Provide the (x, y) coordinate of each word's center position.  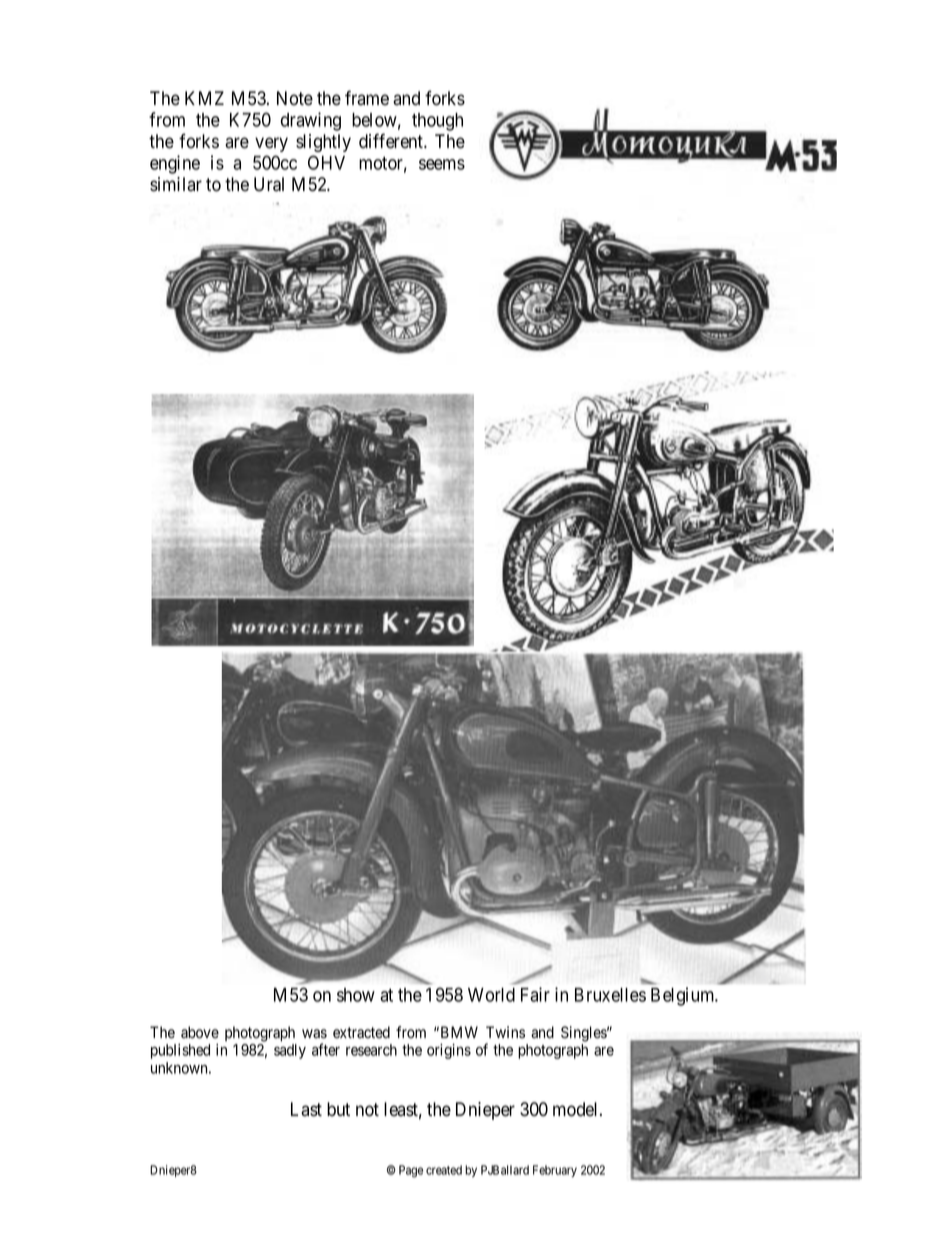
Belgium (684, 996)
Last (306, 1109)
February (555, 1171)
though (437, 122)
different (392, 141)
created (444, 1170)
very (271, 144)
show (356, 995)
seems (442, 164)
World (491, 995)
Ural (269, 184)
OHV (326, 162)
